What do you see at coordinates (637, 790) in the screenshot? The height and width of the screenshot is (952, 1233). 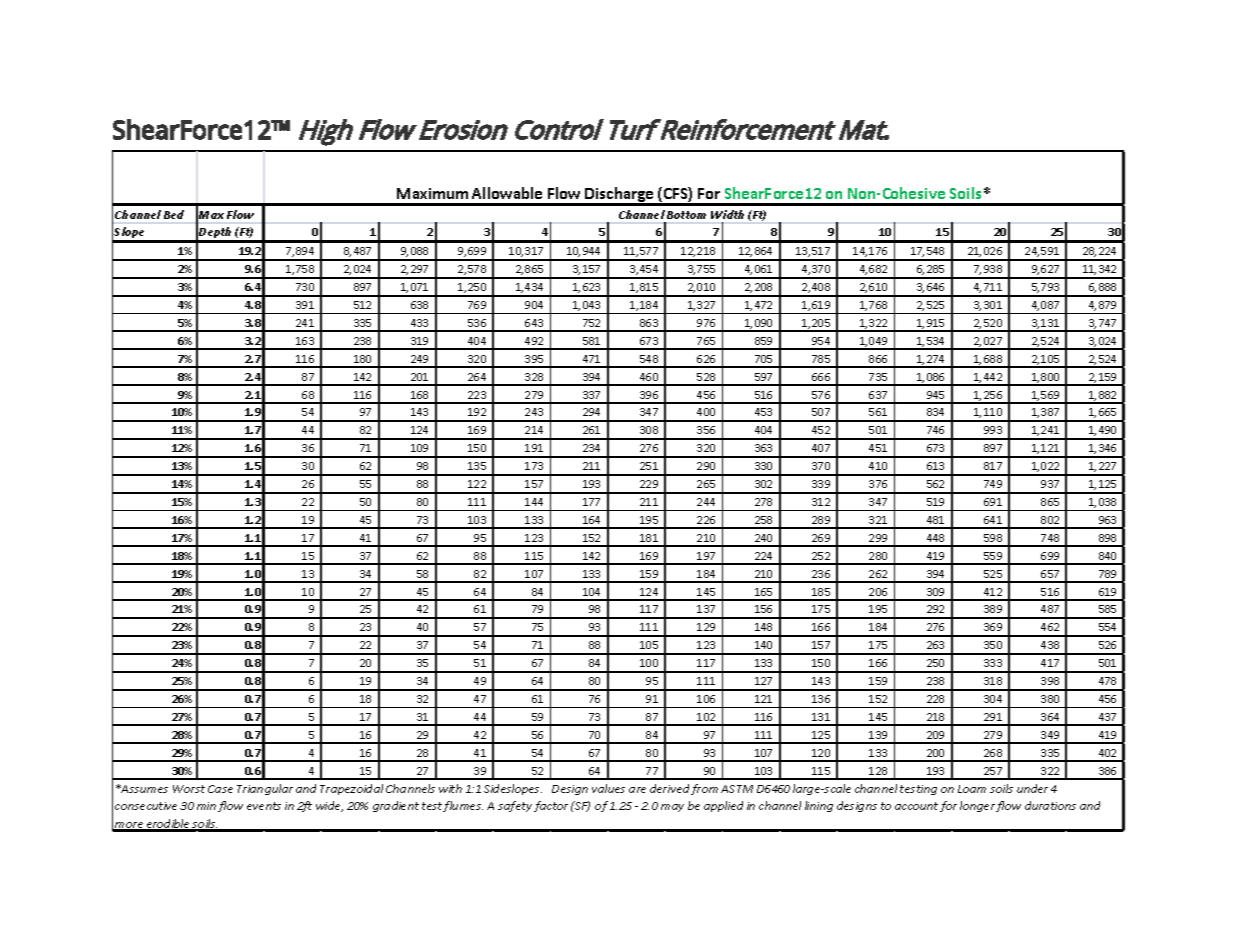 I see `are` at bounding box center [637, 790].
